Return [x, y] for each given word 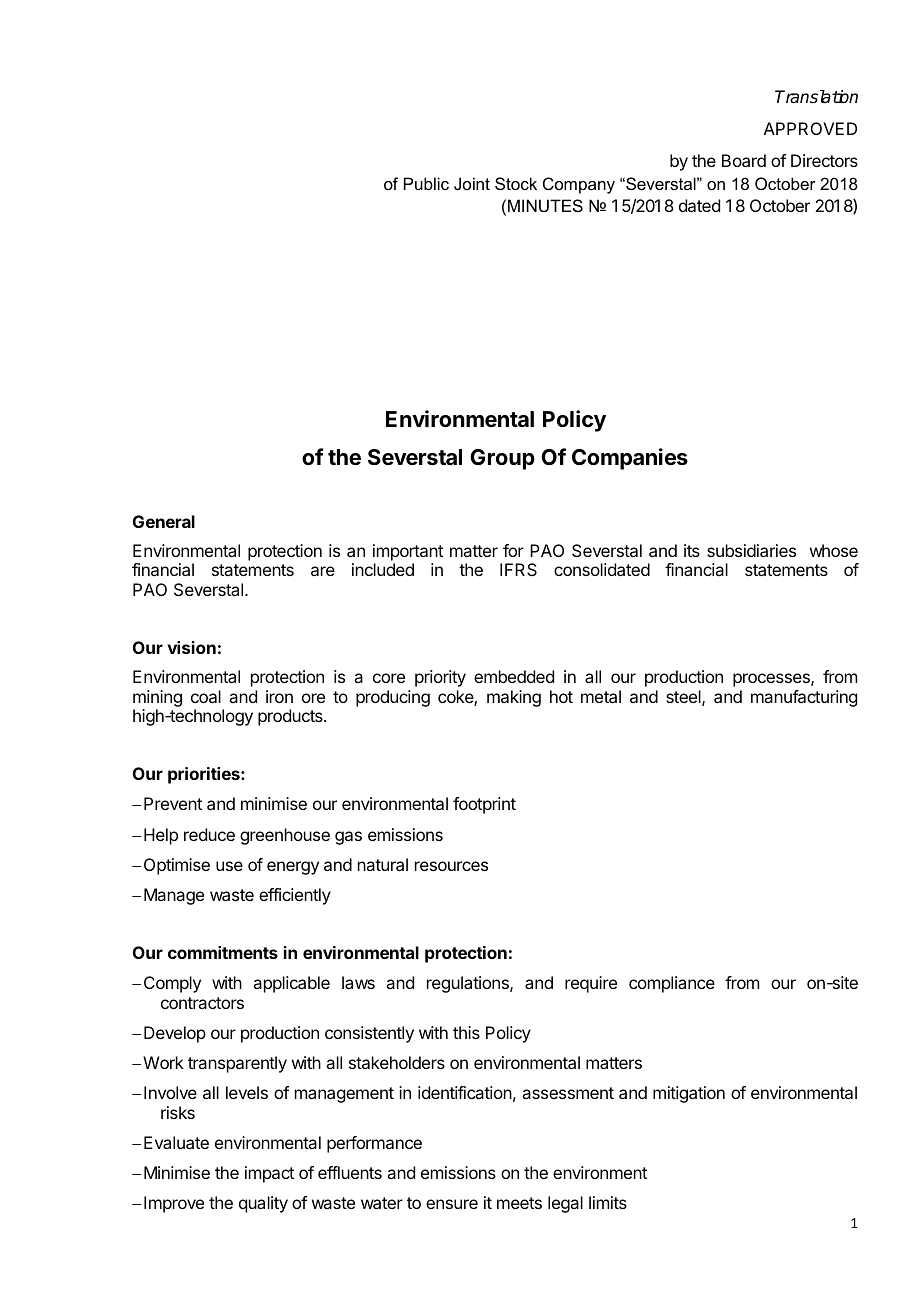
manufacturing [804, 698]
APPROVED [810, 128]
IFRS [518, 569]
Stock [516, 183]
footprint [484, 805]
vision [192, 647]
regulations [469, 984]
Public [426, 183]
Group [502, 459]
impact [269, 1174]
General [164, 521]
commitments [223, 952]
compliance [672, 984]
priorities [205, 775]
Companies [630, 459]
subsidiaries [751, 550]
